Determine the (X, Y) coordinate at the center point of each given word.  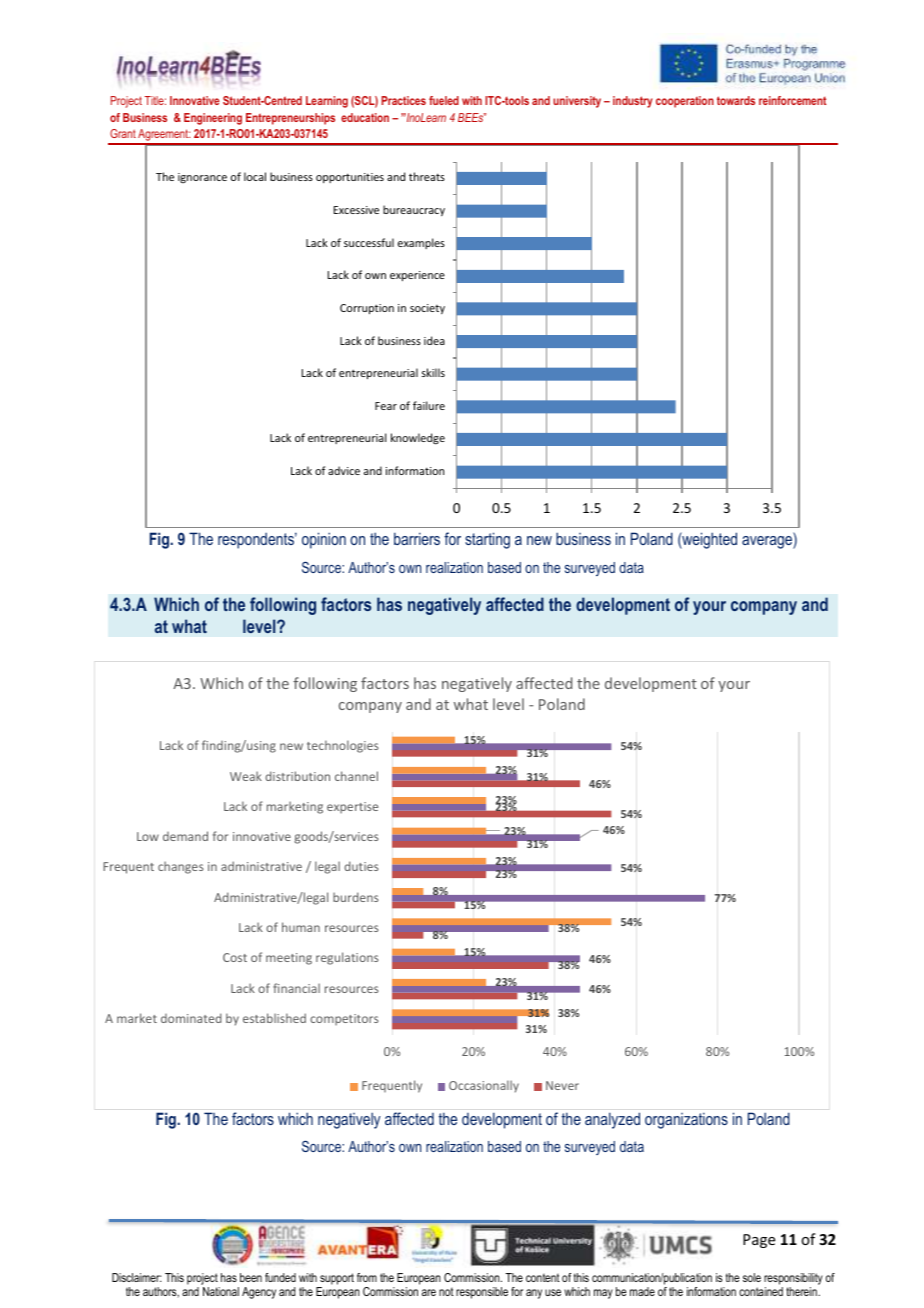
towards (736, 100)
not (446, 1291)
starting (487, 540)
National (221, 1291)
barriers (417, 538)
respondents (257, 540)
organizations (686, 1120)
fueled (444, 100)
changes (181, 867)
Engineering (213, 119)
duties (361, 866)
